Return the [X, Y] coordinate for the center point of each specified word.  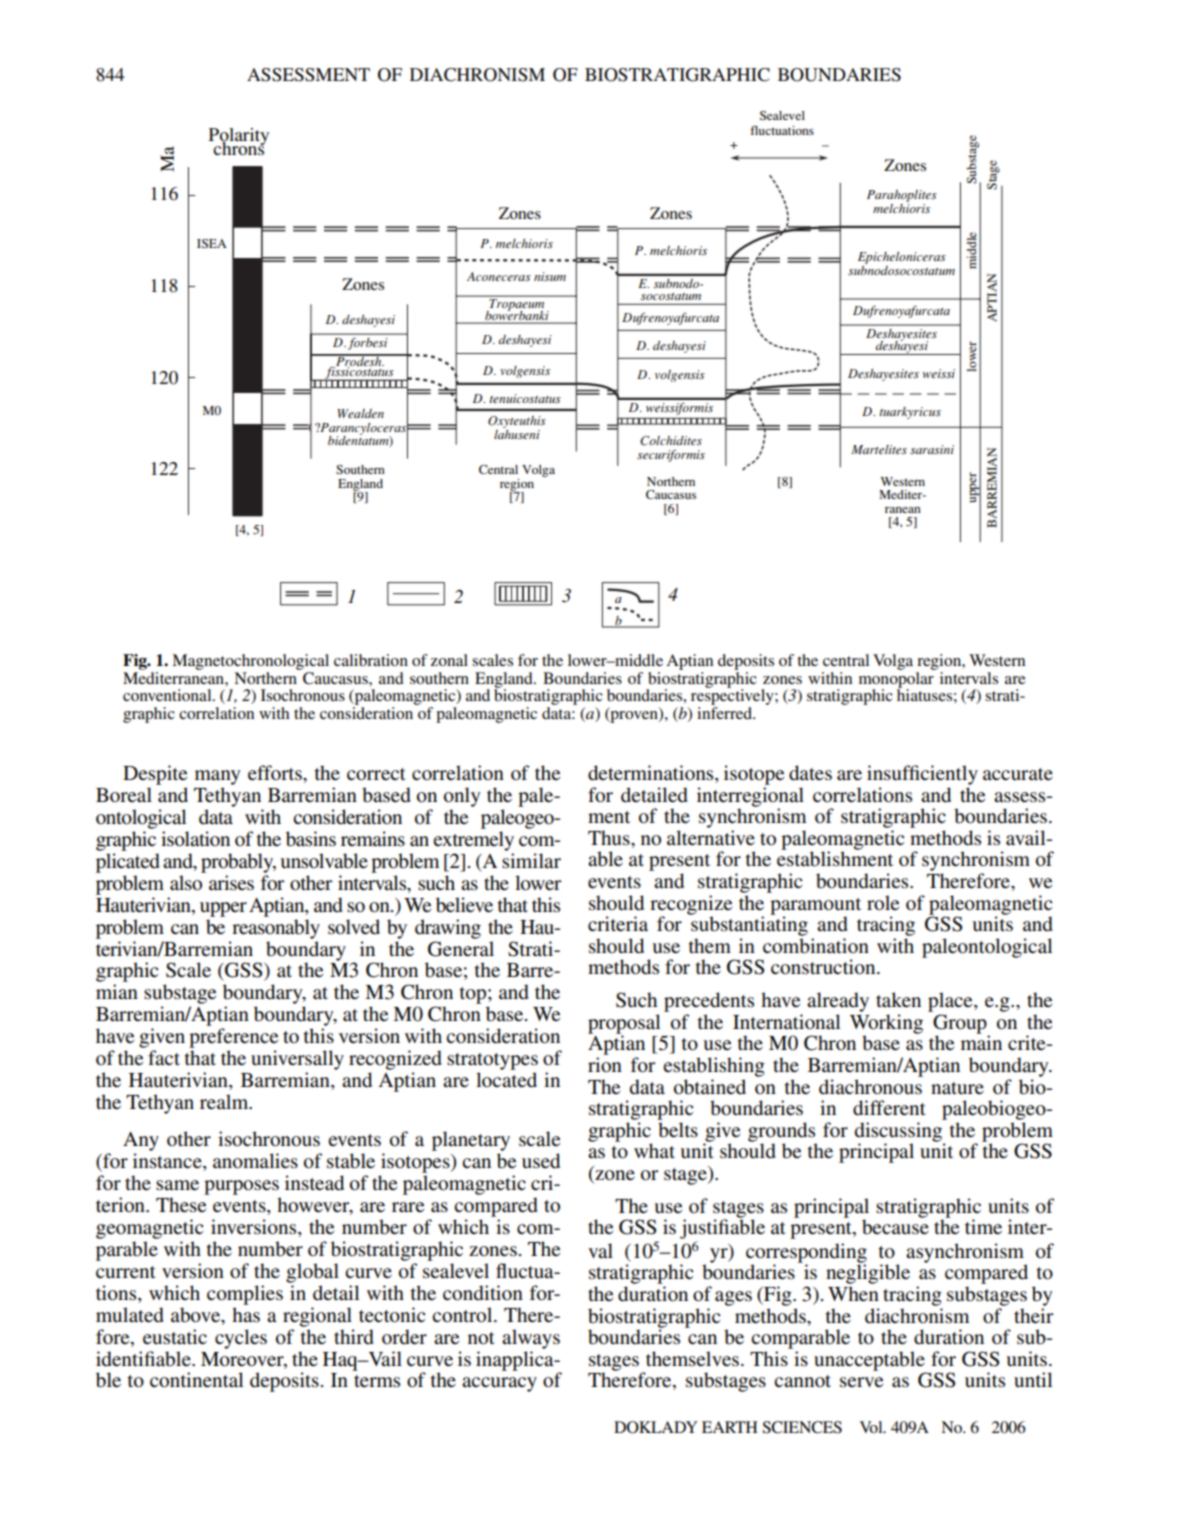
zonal [449, 660]
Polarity [238, 138]
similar [531, 861]
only [462, 797]
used [541, 1161]
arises [231, 883]
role [883, 903]
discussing [900, 1133]
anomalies [255, 1161]
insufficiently [922, 775]
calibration [371, 660]
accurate [1018, 774]
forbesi [367, 344]
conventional [168, 695]
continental [196, 1380]
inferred [726, 713]
